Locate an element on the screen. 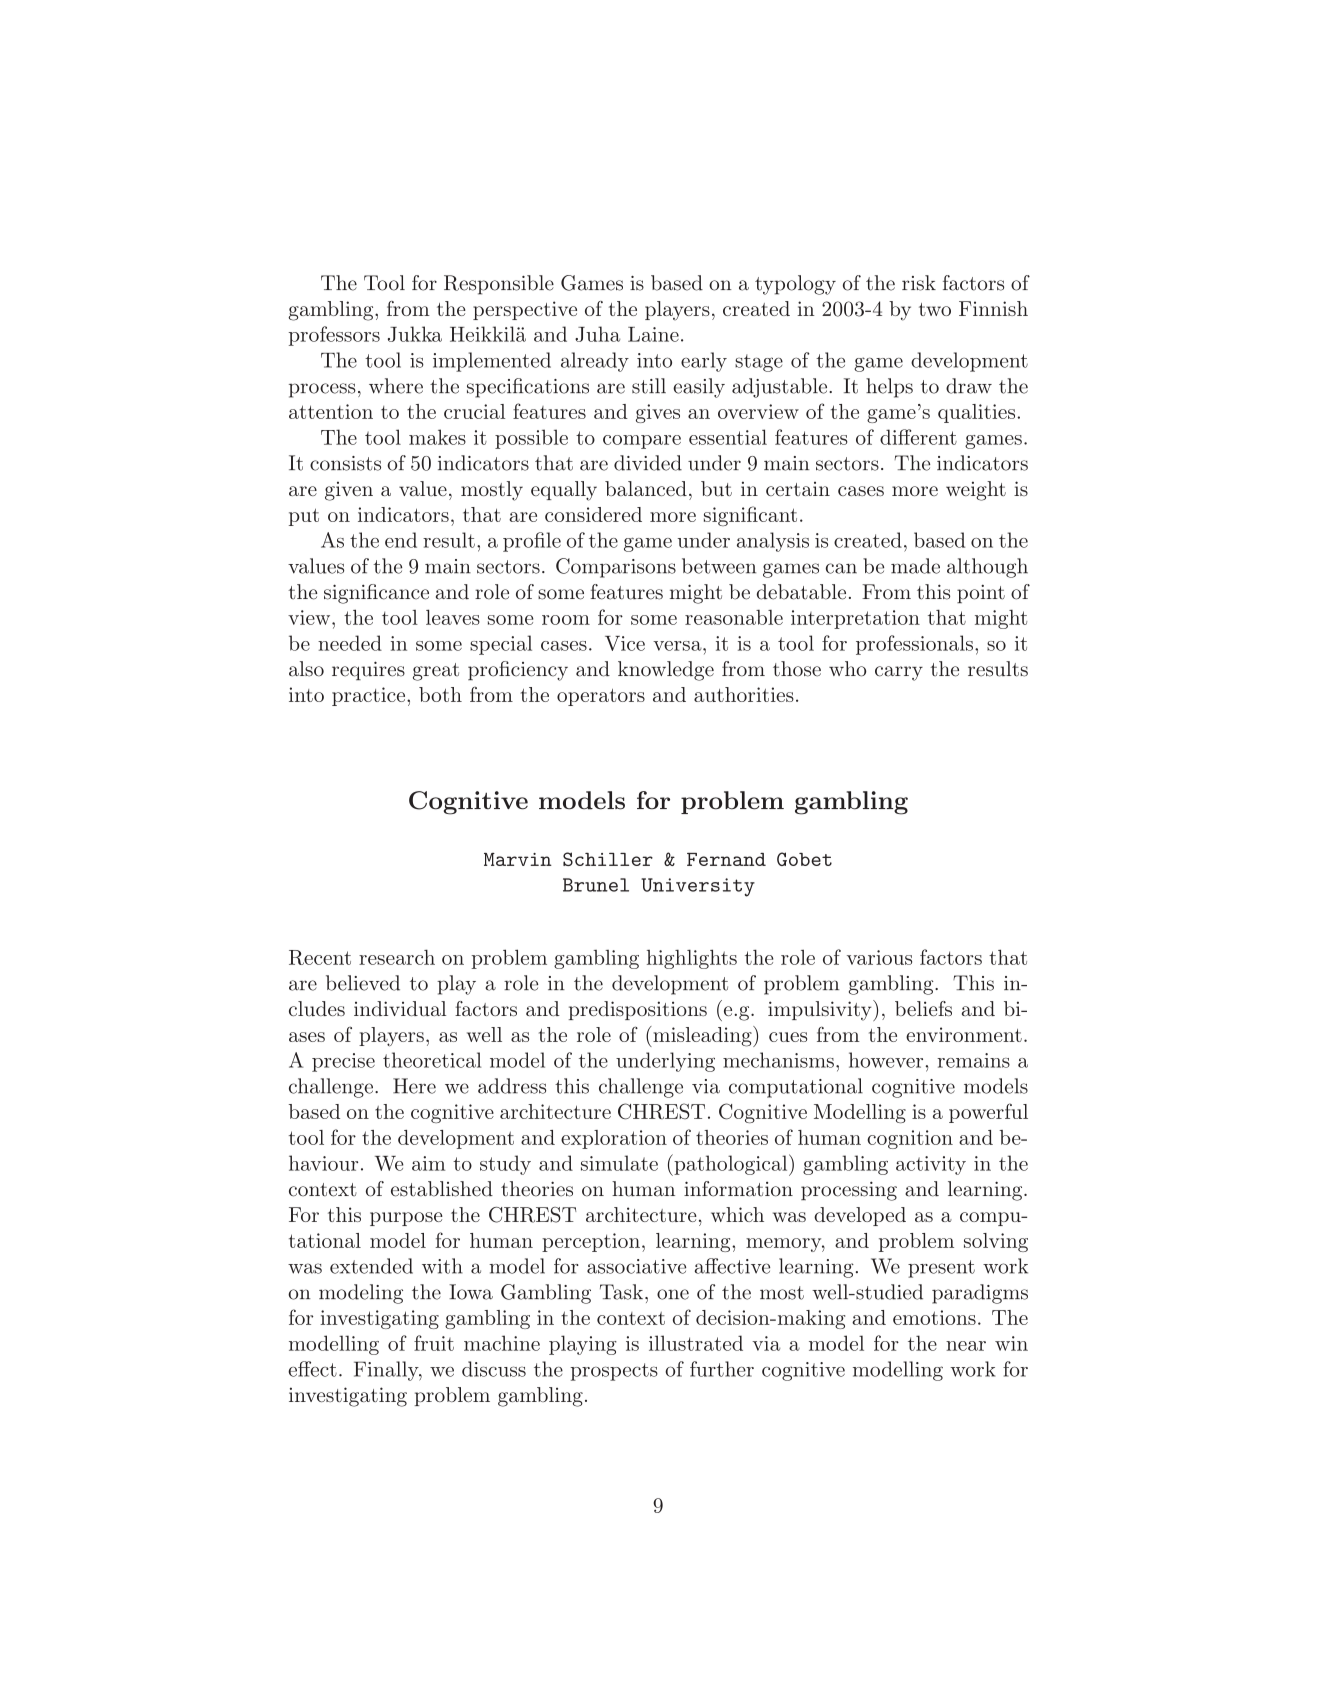 This screenshot has height=1705, width=1318. fruit is located at coordinates (434, 1343).
